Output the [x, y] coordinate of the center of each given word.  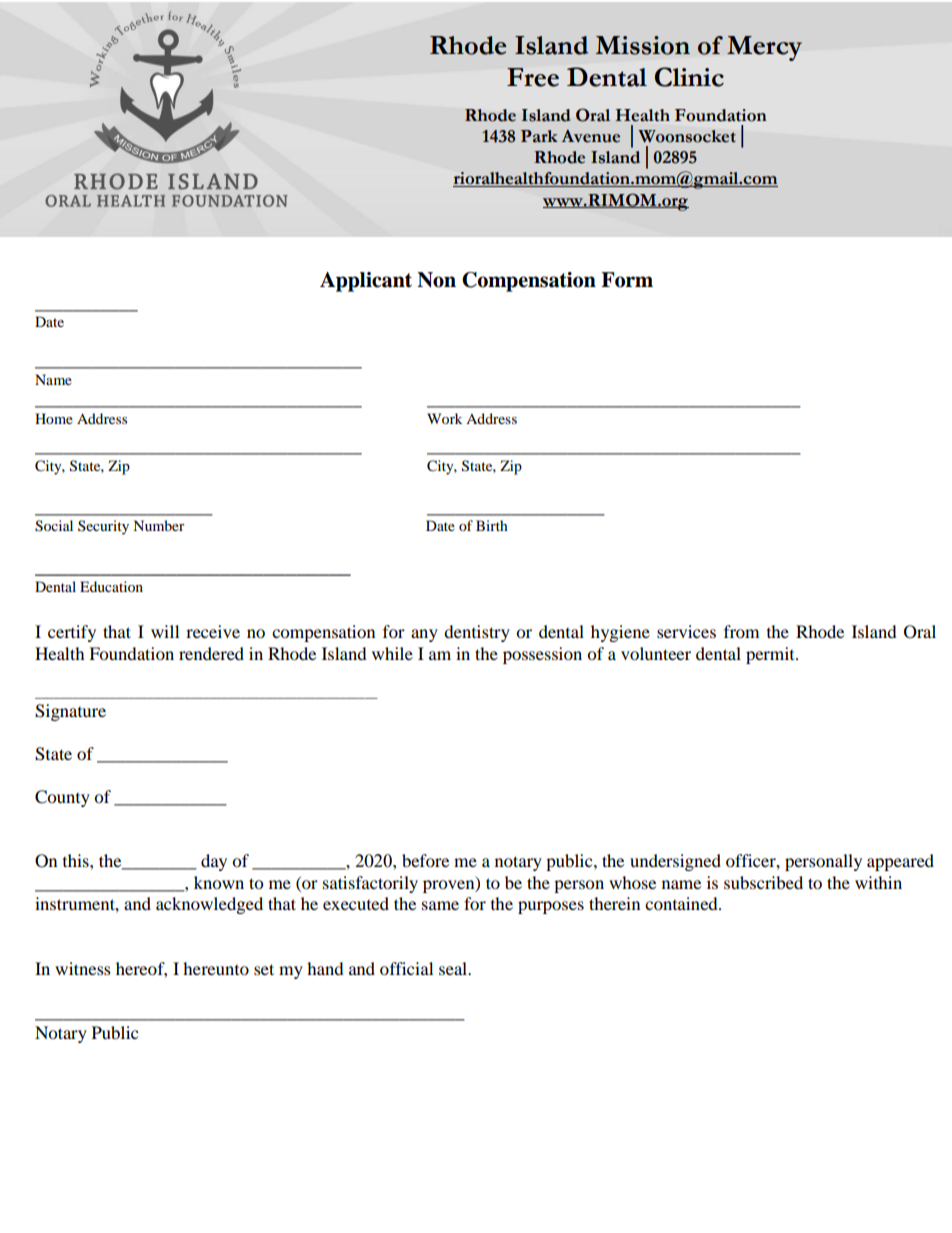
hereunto [216, 968]
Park [539, 136]
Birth [492, 525]
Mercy [764, 48]
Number [159, 525]
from [741, 631]
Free [533, 77]
